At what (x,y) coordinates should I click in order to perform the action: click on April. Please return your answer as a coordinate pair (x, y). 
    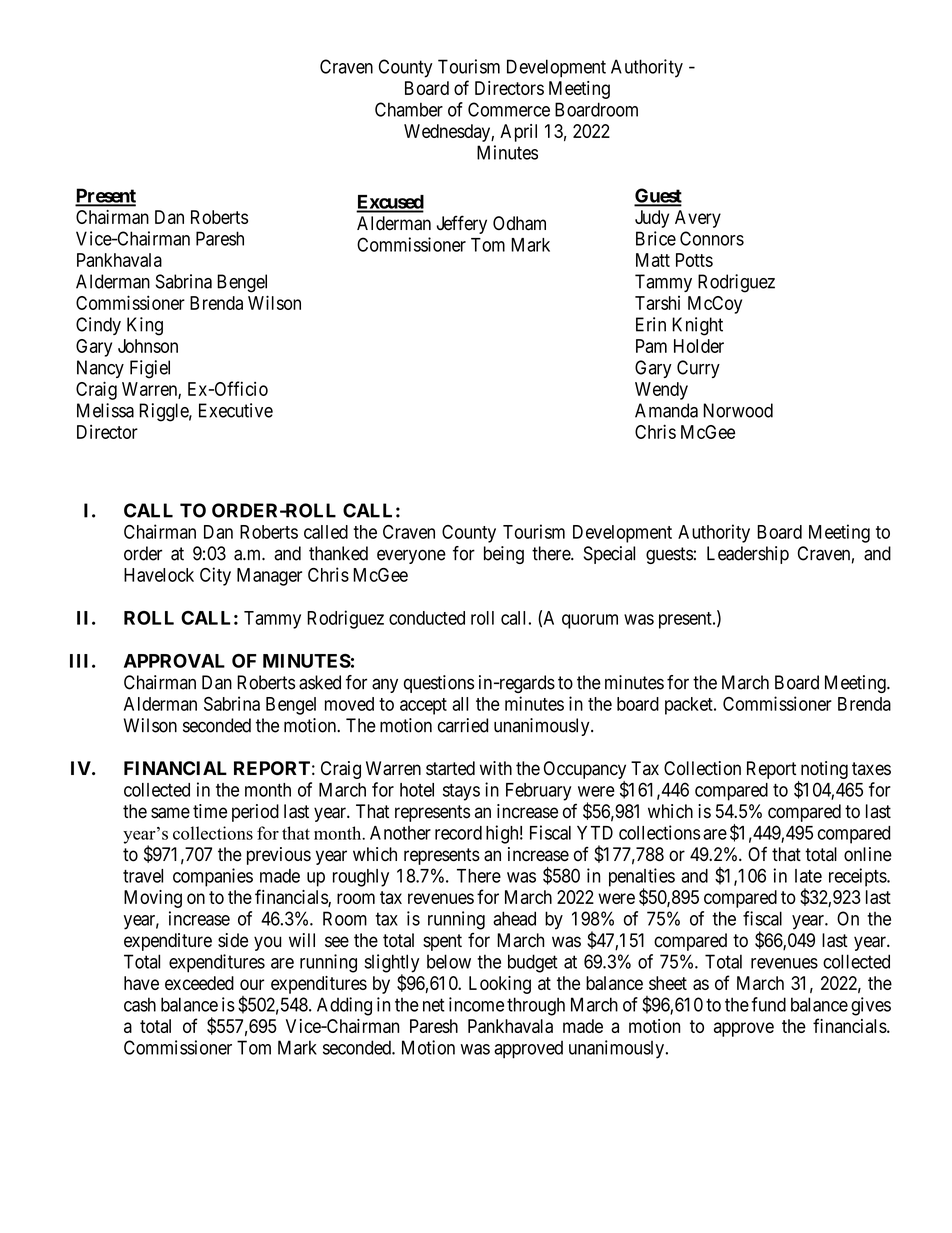
    Looking at the image, I should click on (518, 133).
